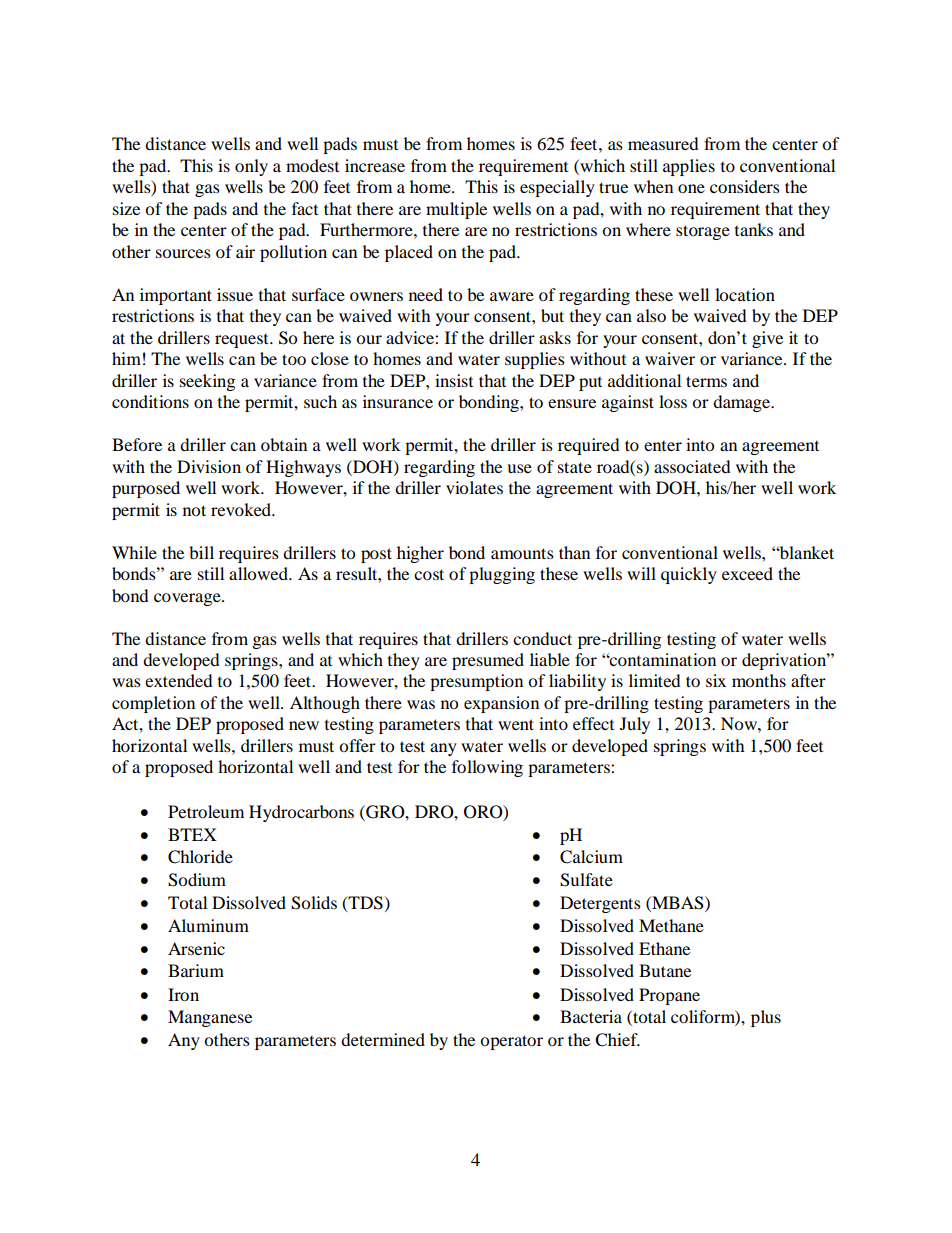 Image resolution: width=952 pixels, height=1233 pixels. What do you see at coordinates (251, 167) in the document?
I see `only` at bounding box center [251, 167].
